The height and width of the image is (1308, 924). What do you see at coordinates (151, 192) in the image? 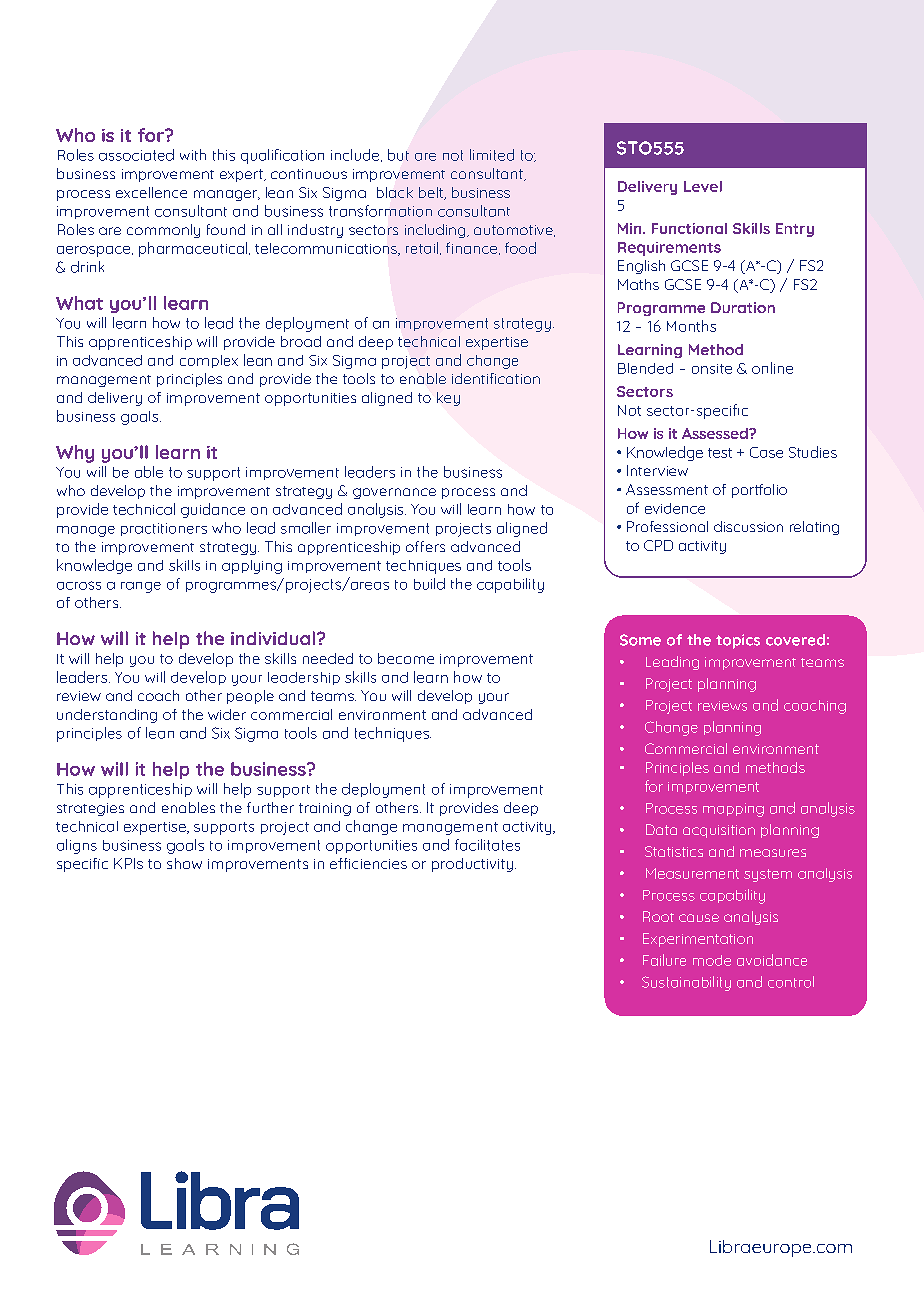
I see `excellence` at bounding box center [151, 192].
